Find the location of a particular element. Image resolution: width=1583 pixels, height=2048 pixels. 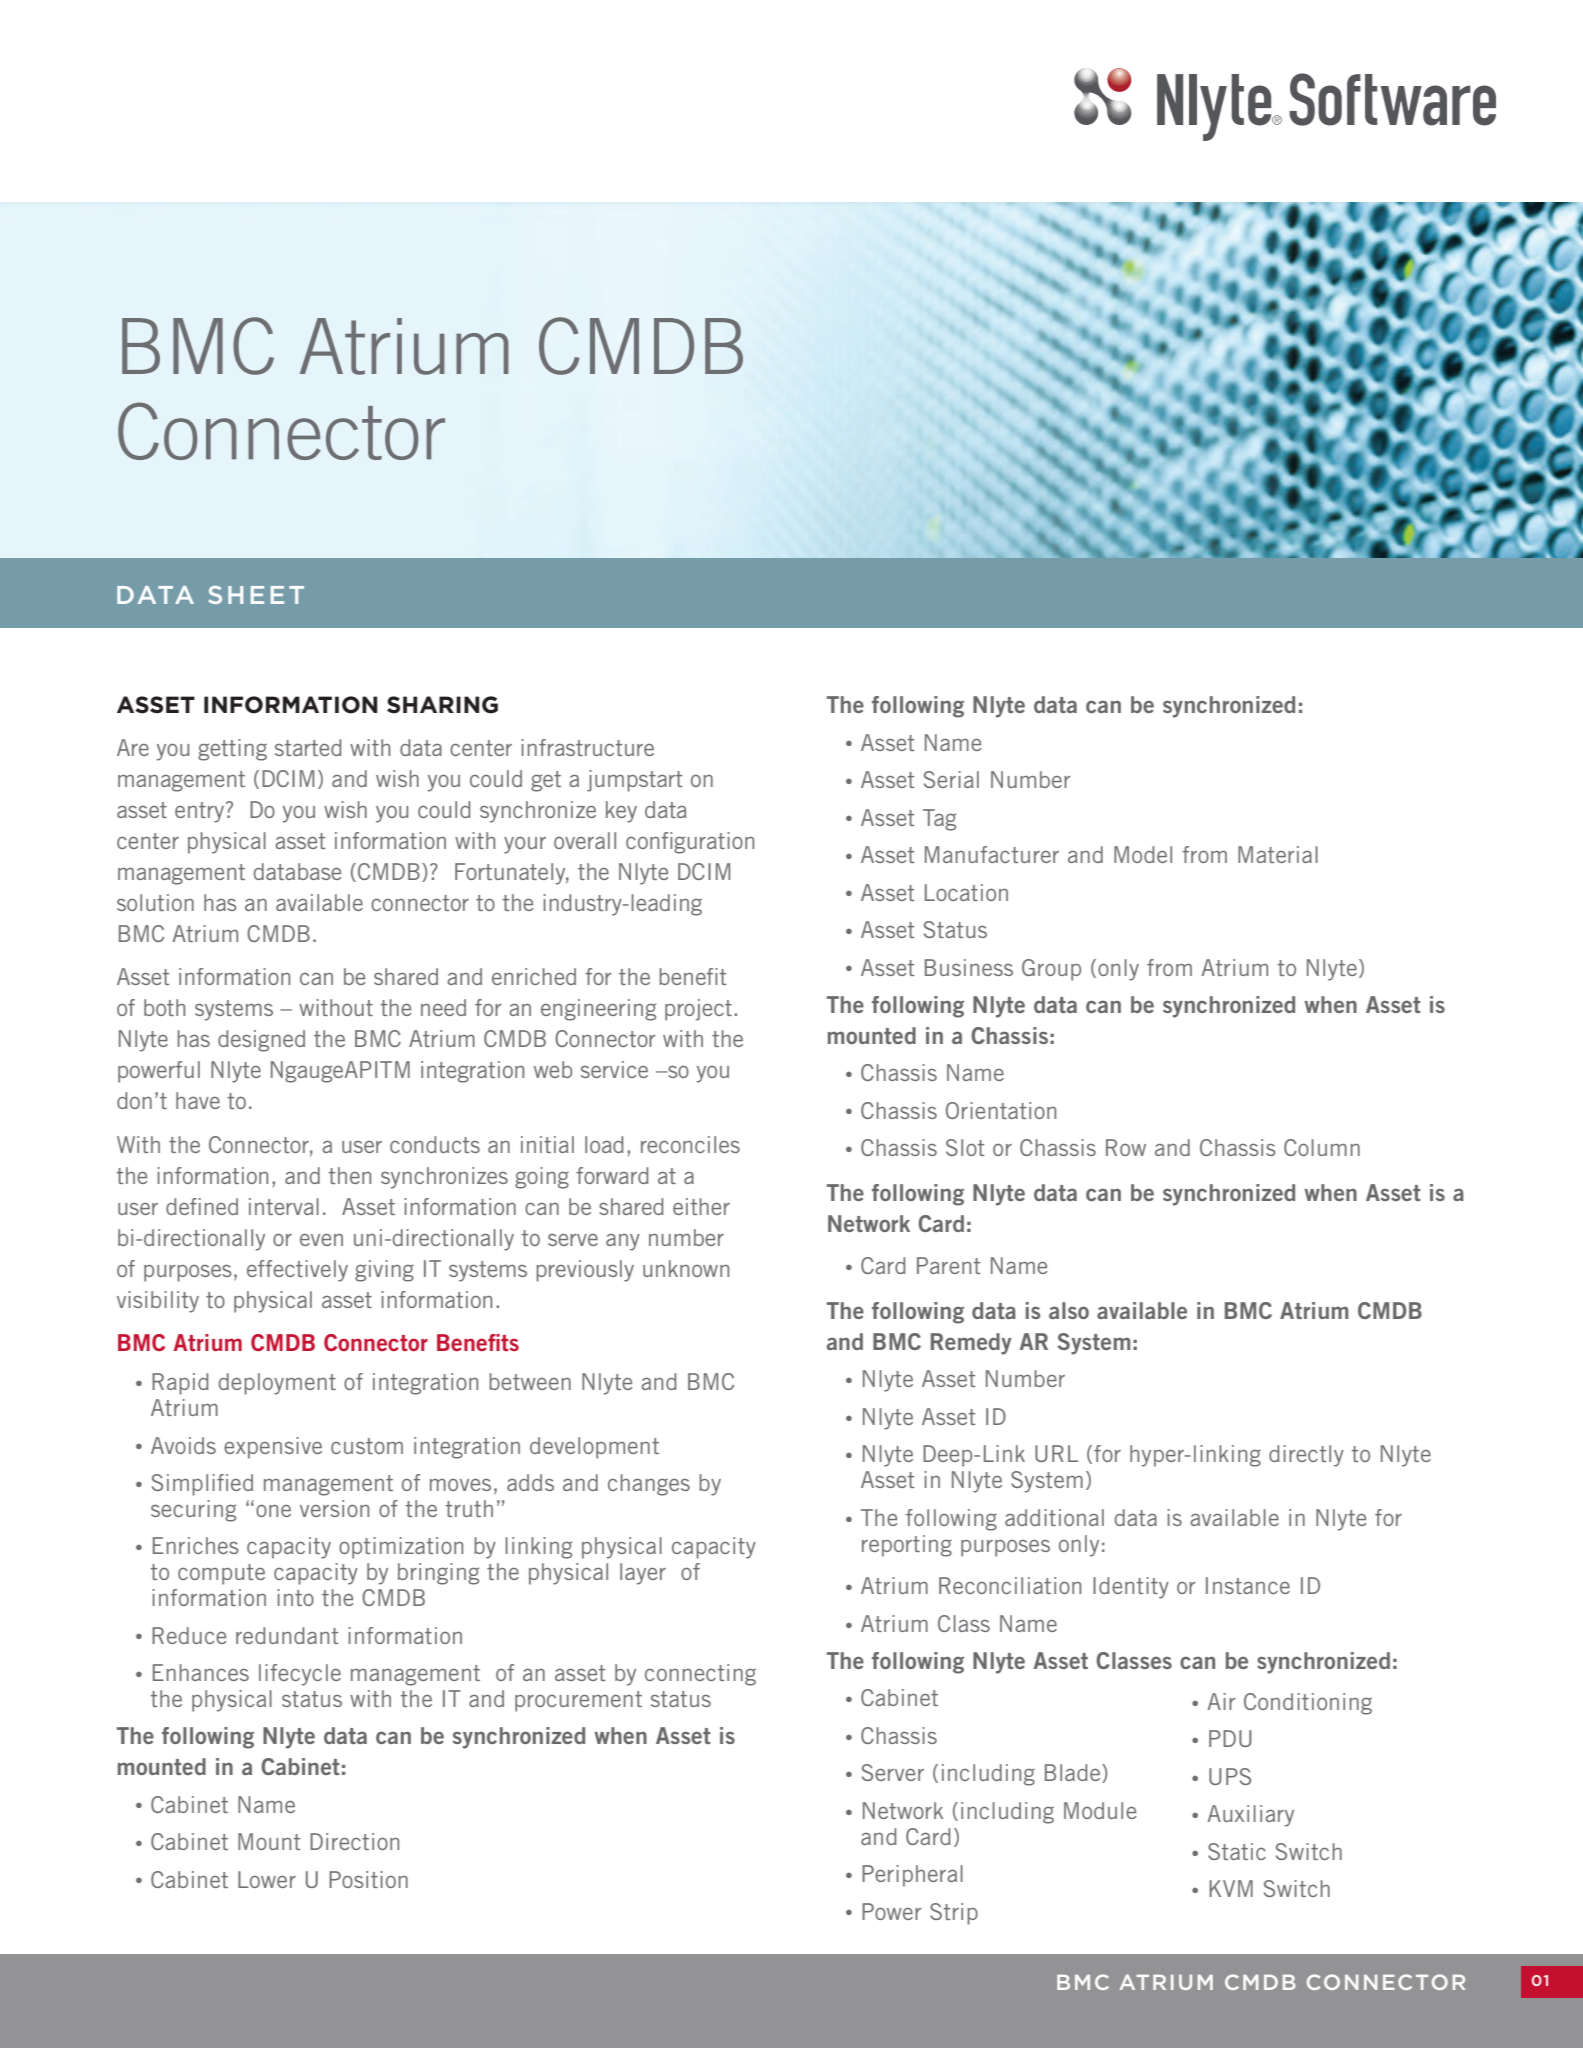

KVM is located at coordinates (1231, 1888).
